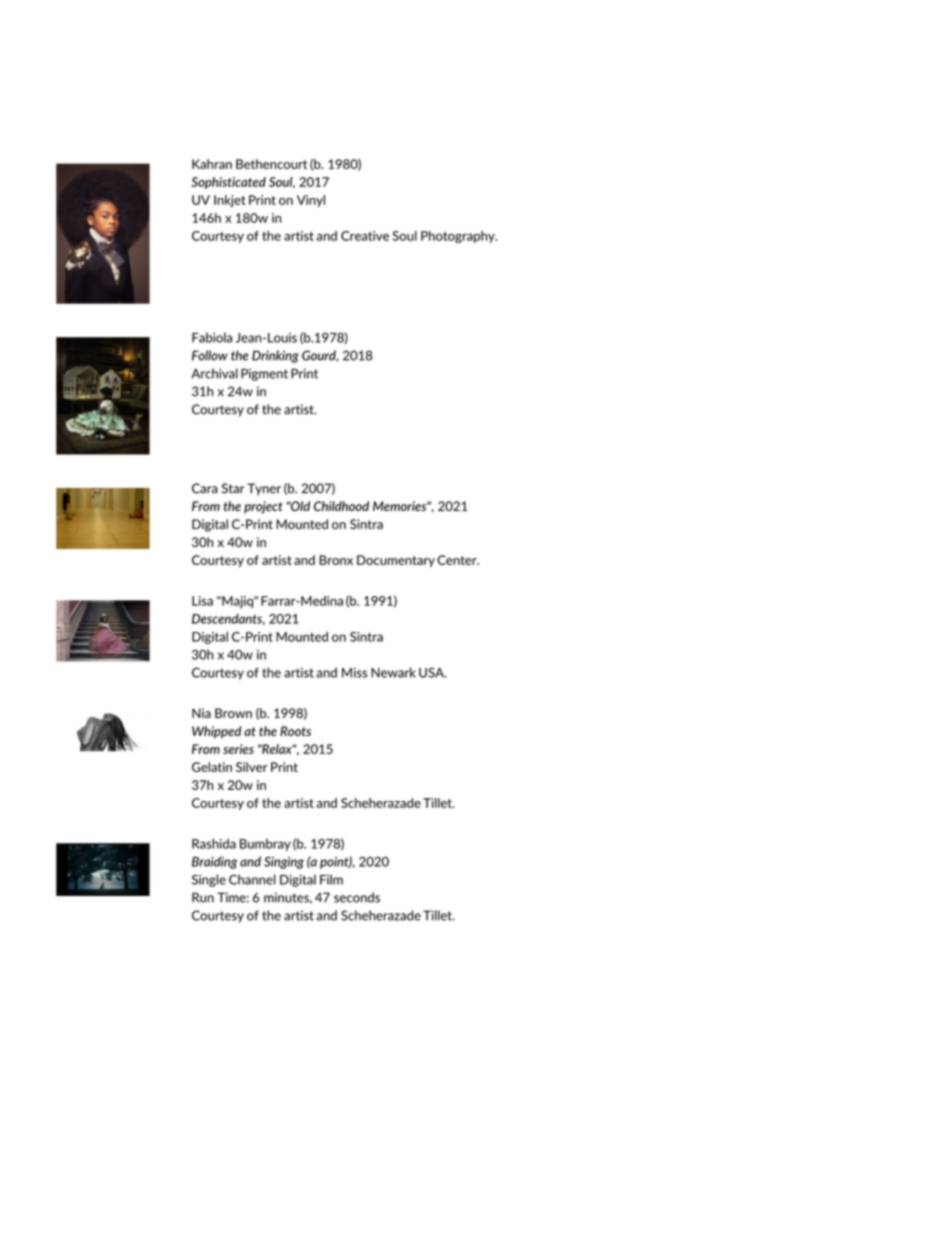  Describe the element at coordinates (311, 201) in the image. I see `Vinyl` at that location.
